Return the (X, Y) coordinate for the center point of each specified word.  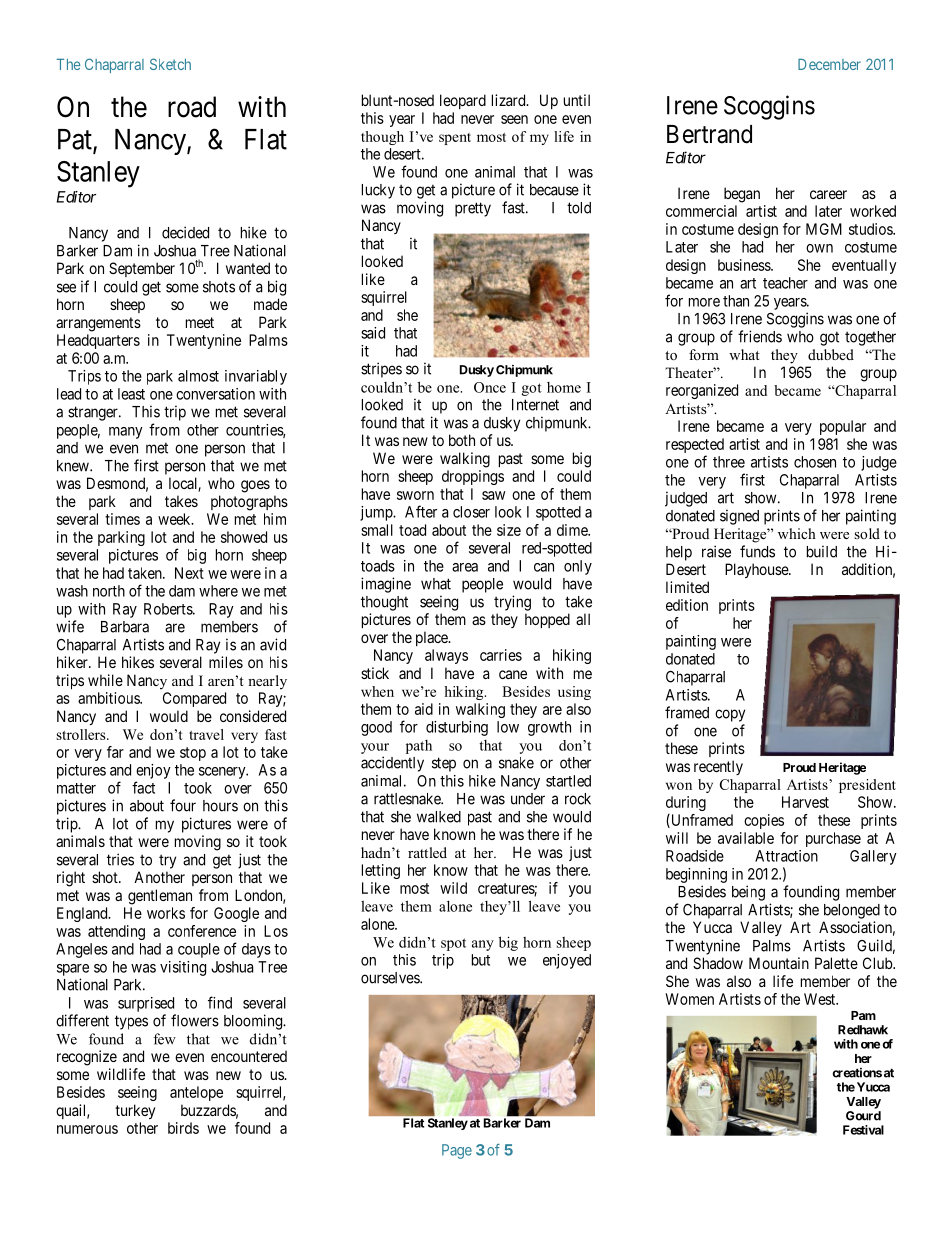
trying (512, 603)
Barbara (125, 627)
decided (185, 232)
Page (457, 1151)
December (829, 64)
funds (757, 551)
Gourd (863, 1116)
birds (183, 1128)
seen (514, 119)
